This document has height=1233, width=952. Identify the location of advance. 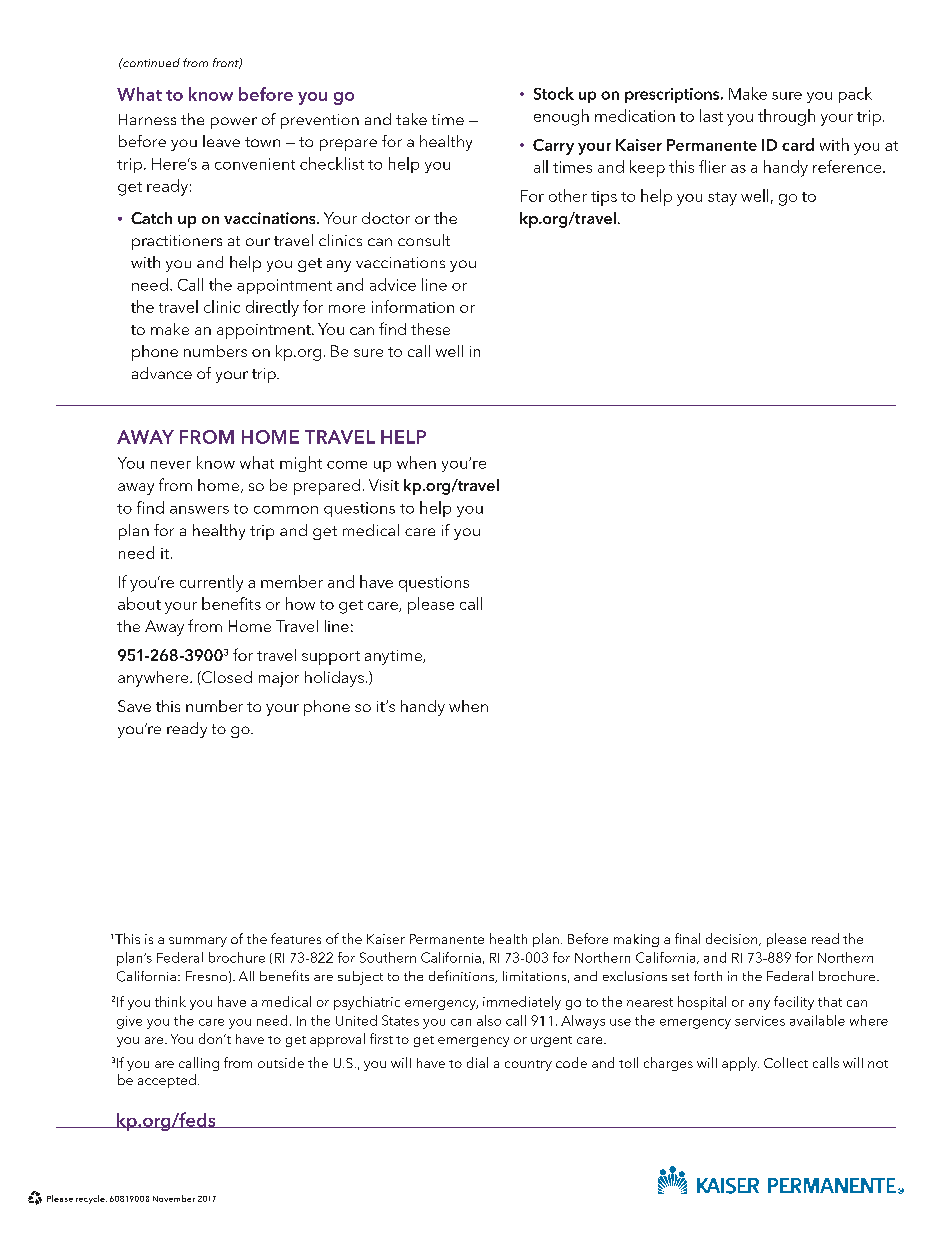
(162, 373).
